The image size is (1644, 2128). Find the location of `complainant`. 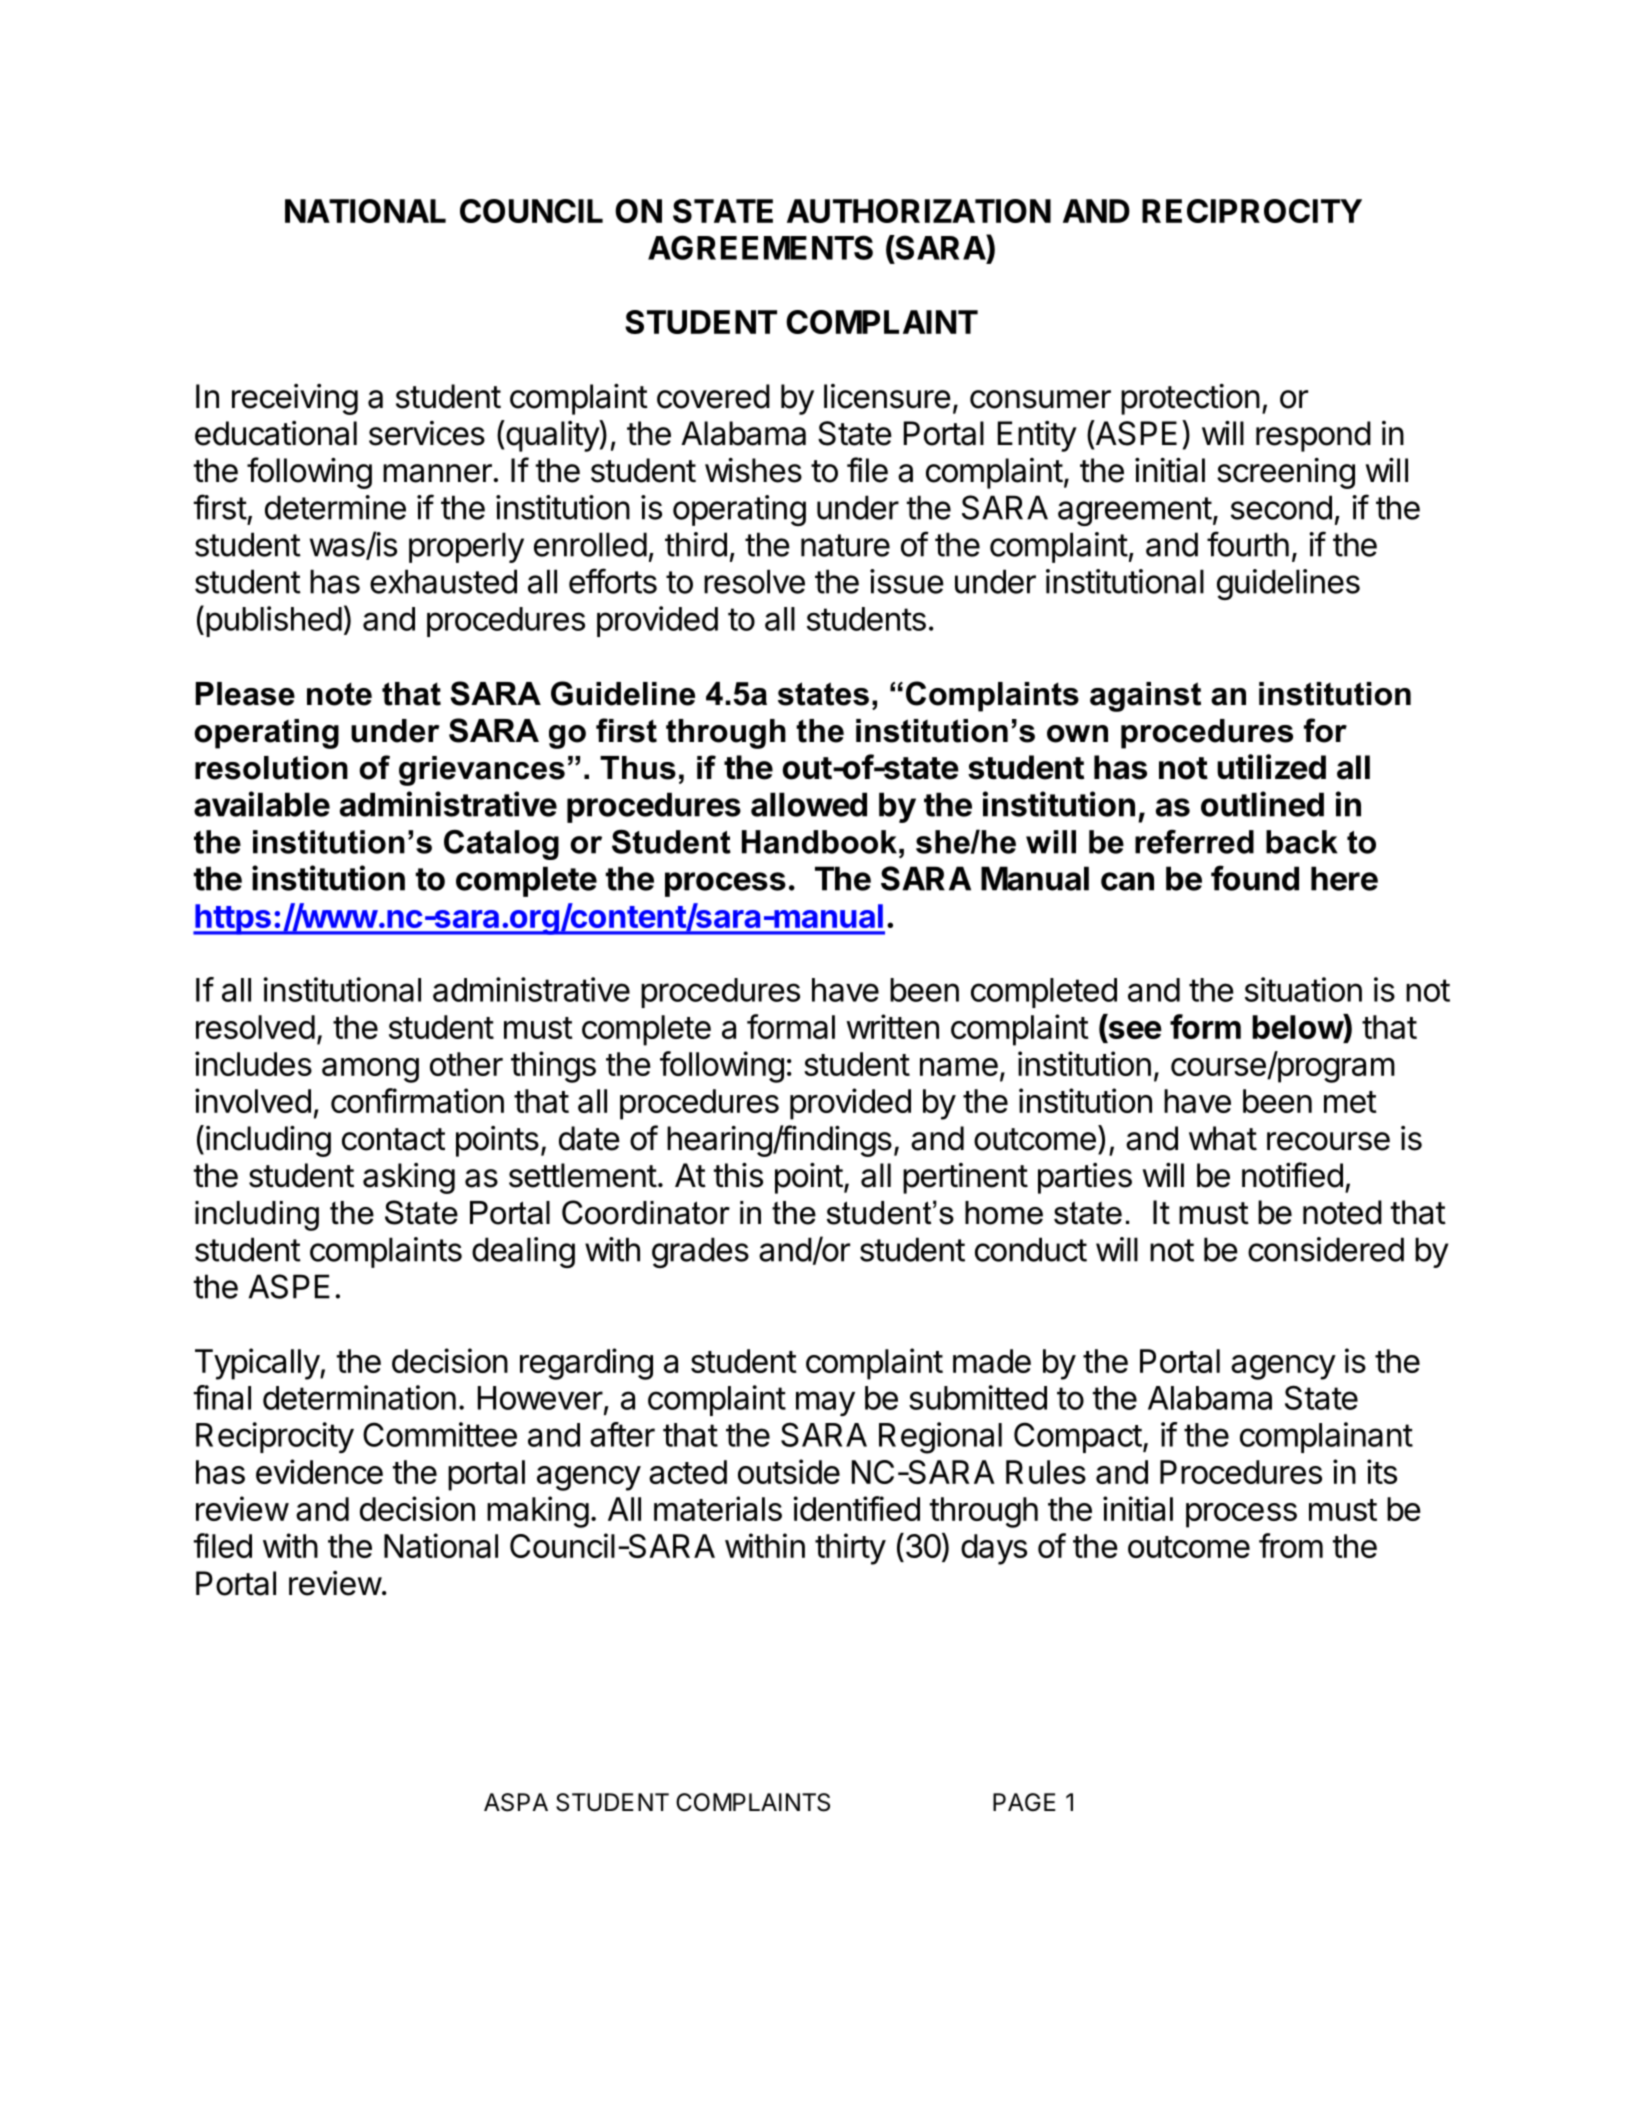

complainant is located at coordinates (1326, 1437).
